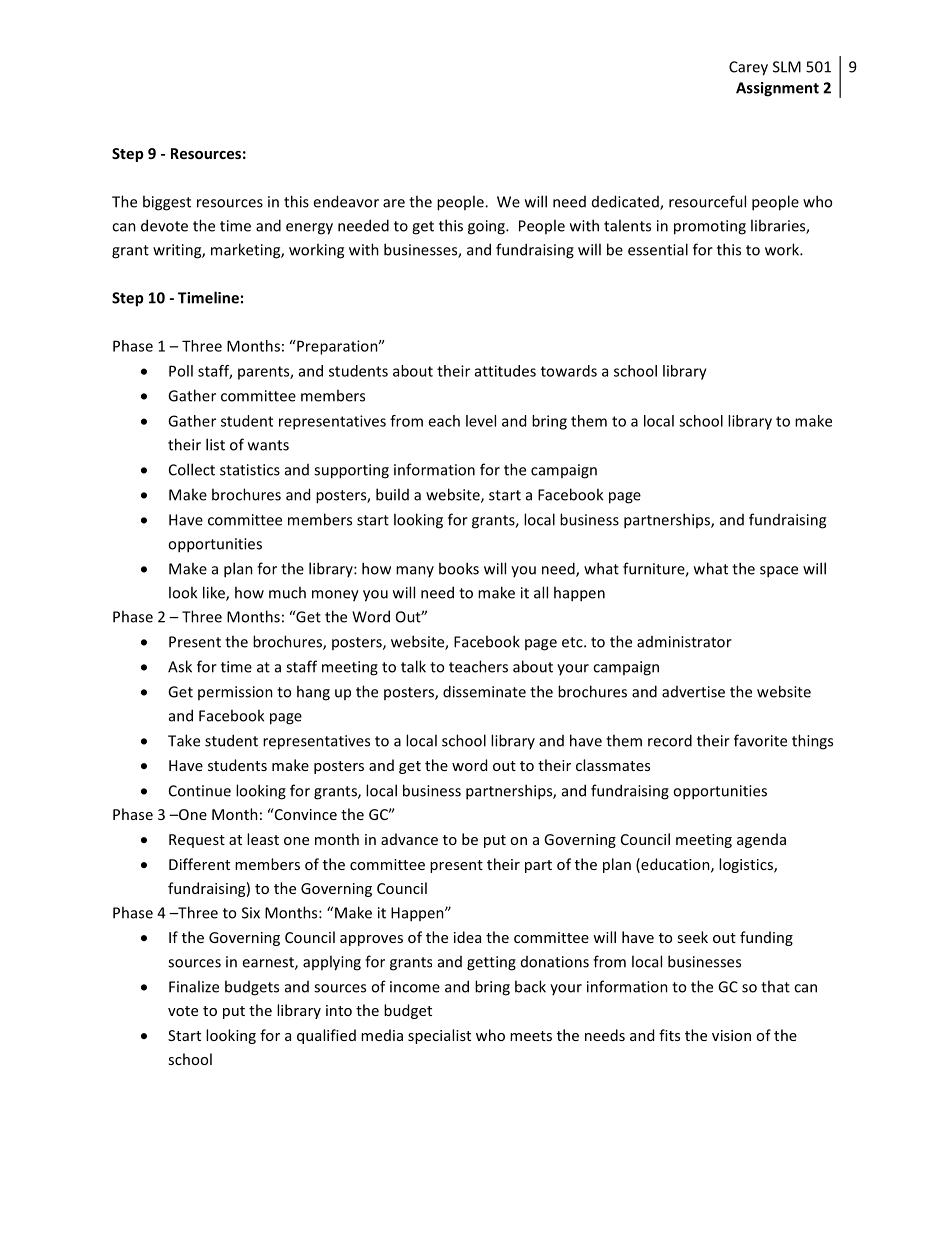 The width and height of the page is (952, 1233). I want to click on books, so click(459, 568).
